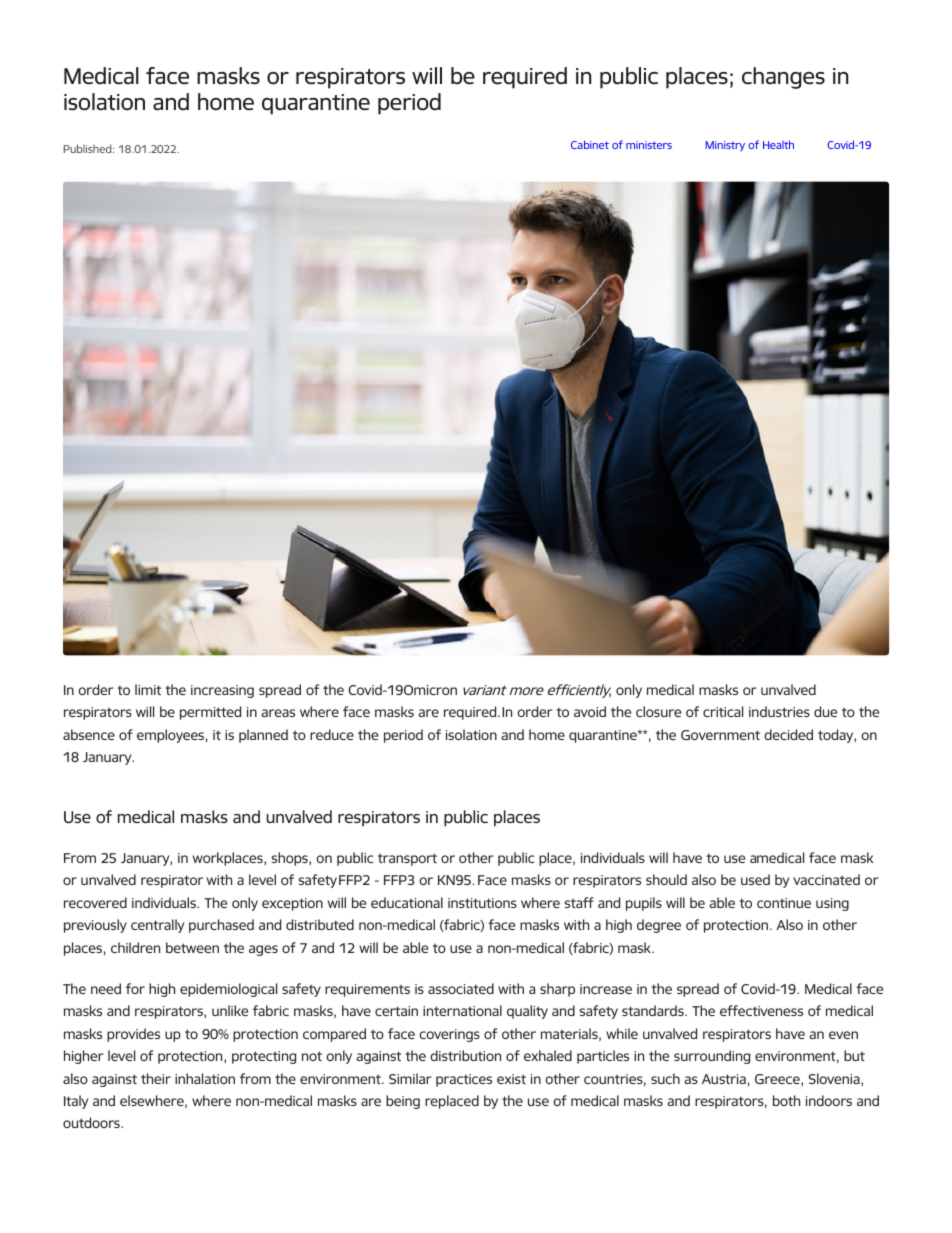 This document has width=952, height=1233. Describe the element at coordinates (156, 1078) in the document. I see `their` at that location.
